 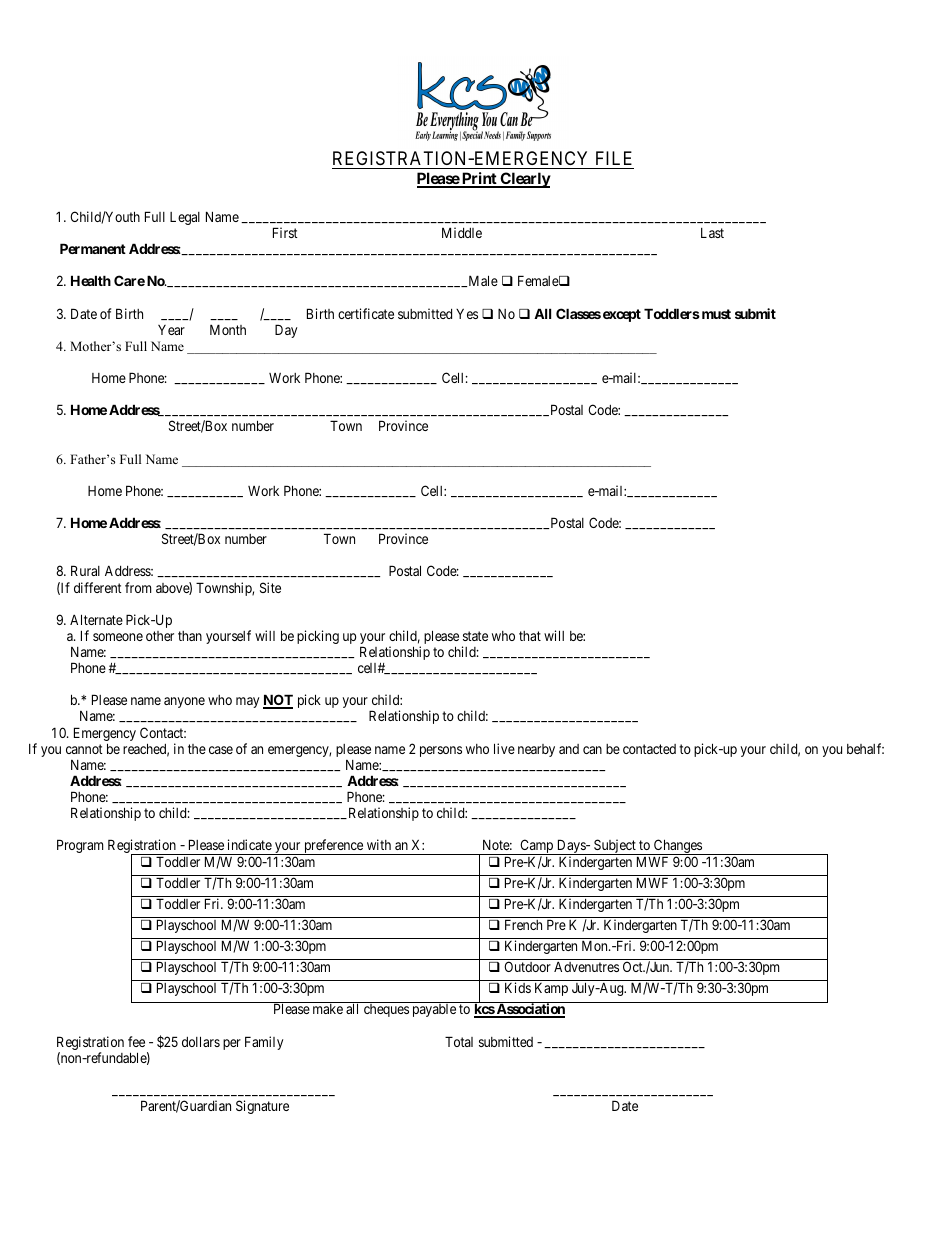 I want to click on Legal, so click(x=185, y=218).
